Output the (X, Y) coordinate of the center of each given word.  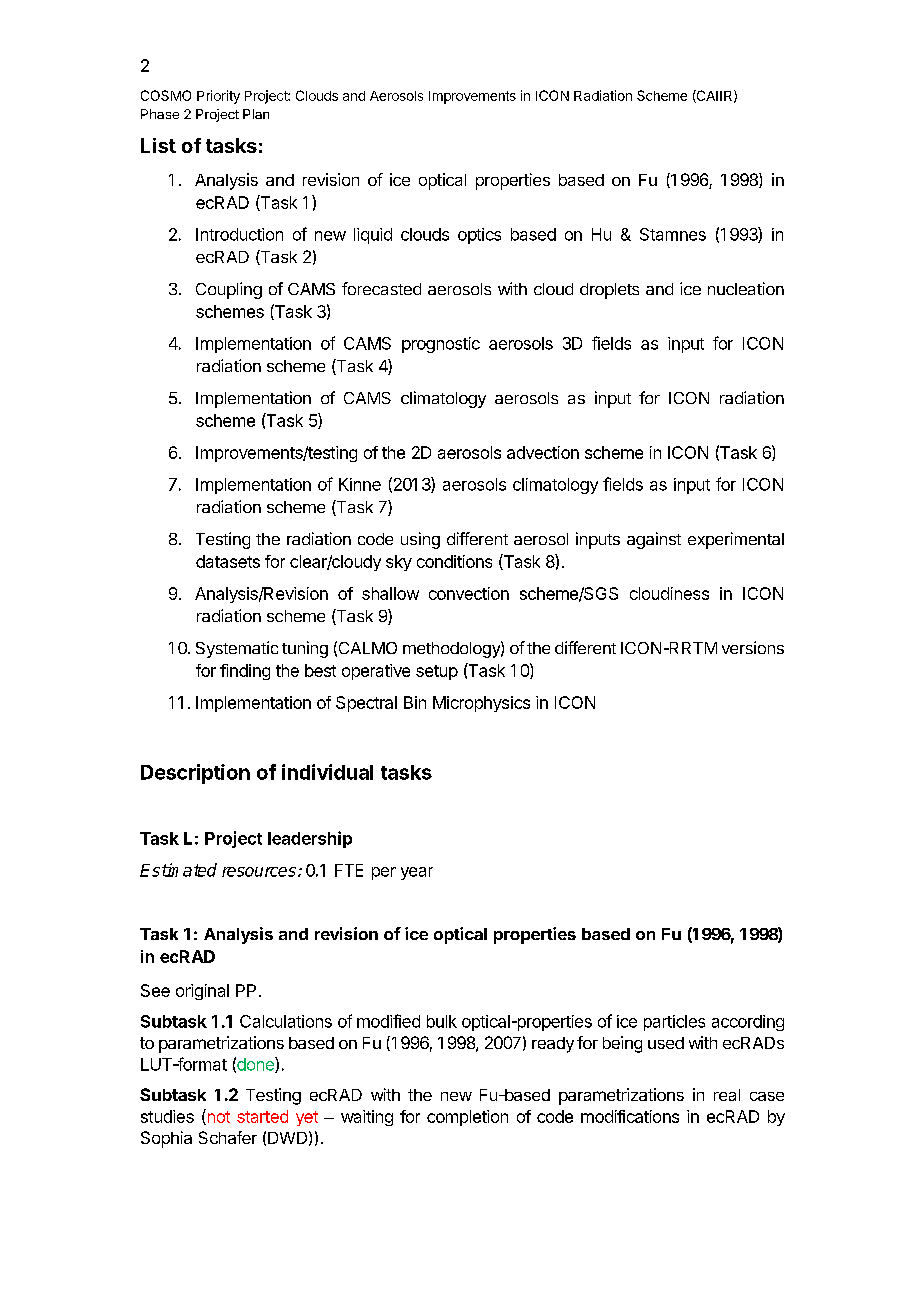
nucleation (746, 288)
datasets (228, 561)
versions (753, 647)
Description (195, 774)
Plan (256, 114)
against (654, 540)
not (217, 1117)
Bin (415, 702)
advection (543, 452)
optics (479, 236)
